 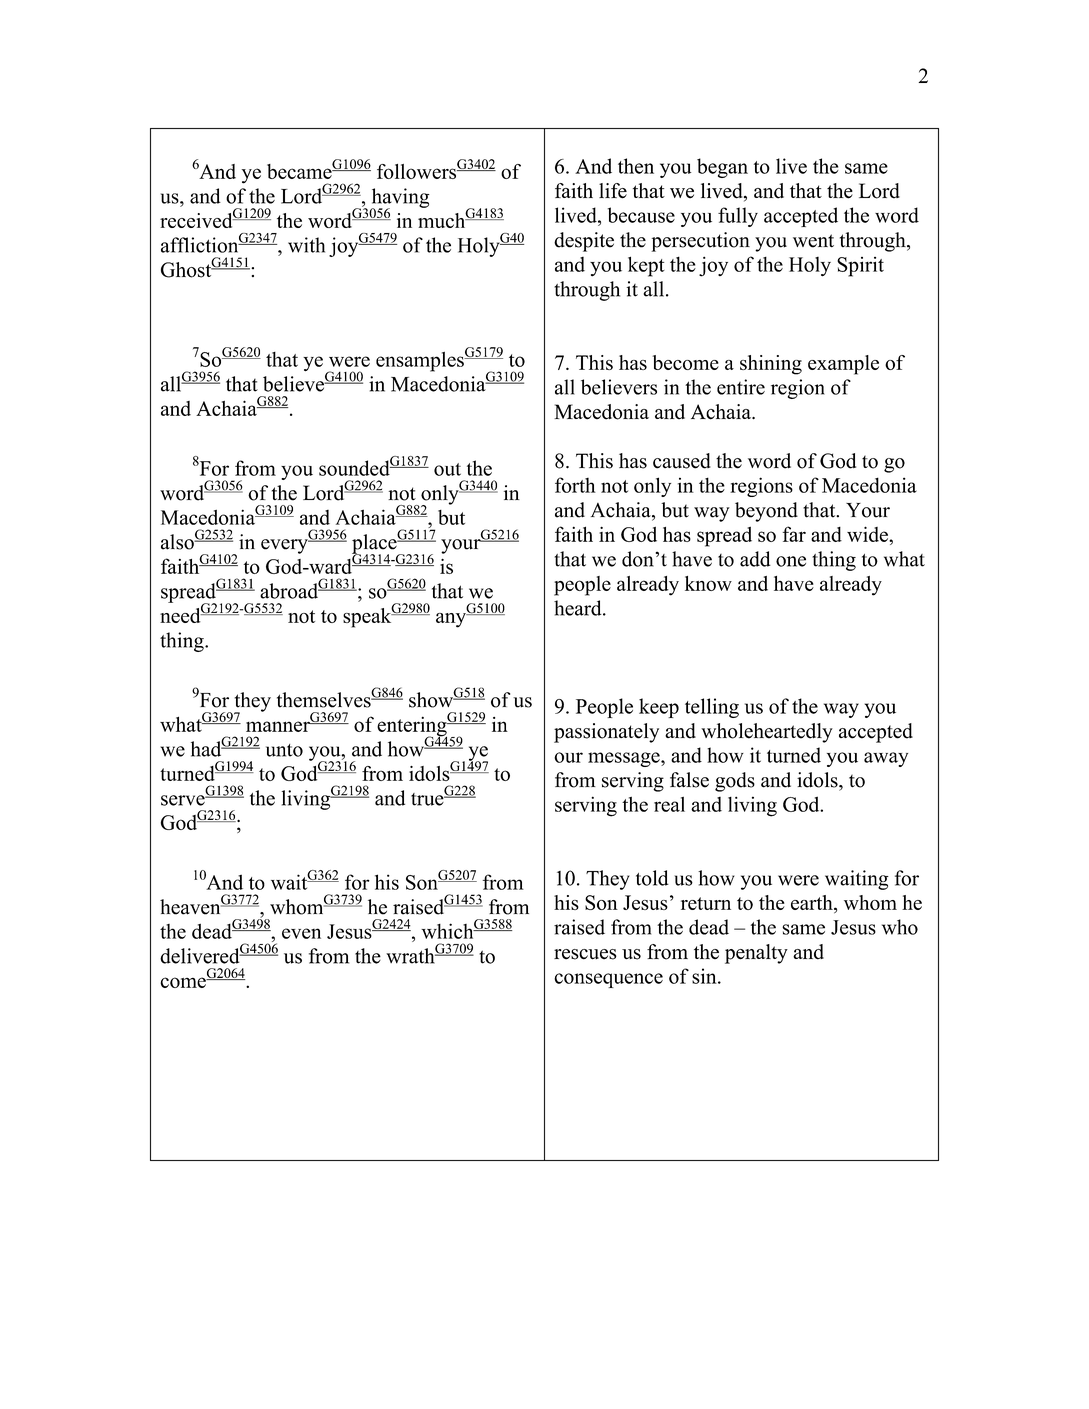 What do you see at coordinates (284, 750) in the document?
I see `unto` at bounding box center [284, 750].
